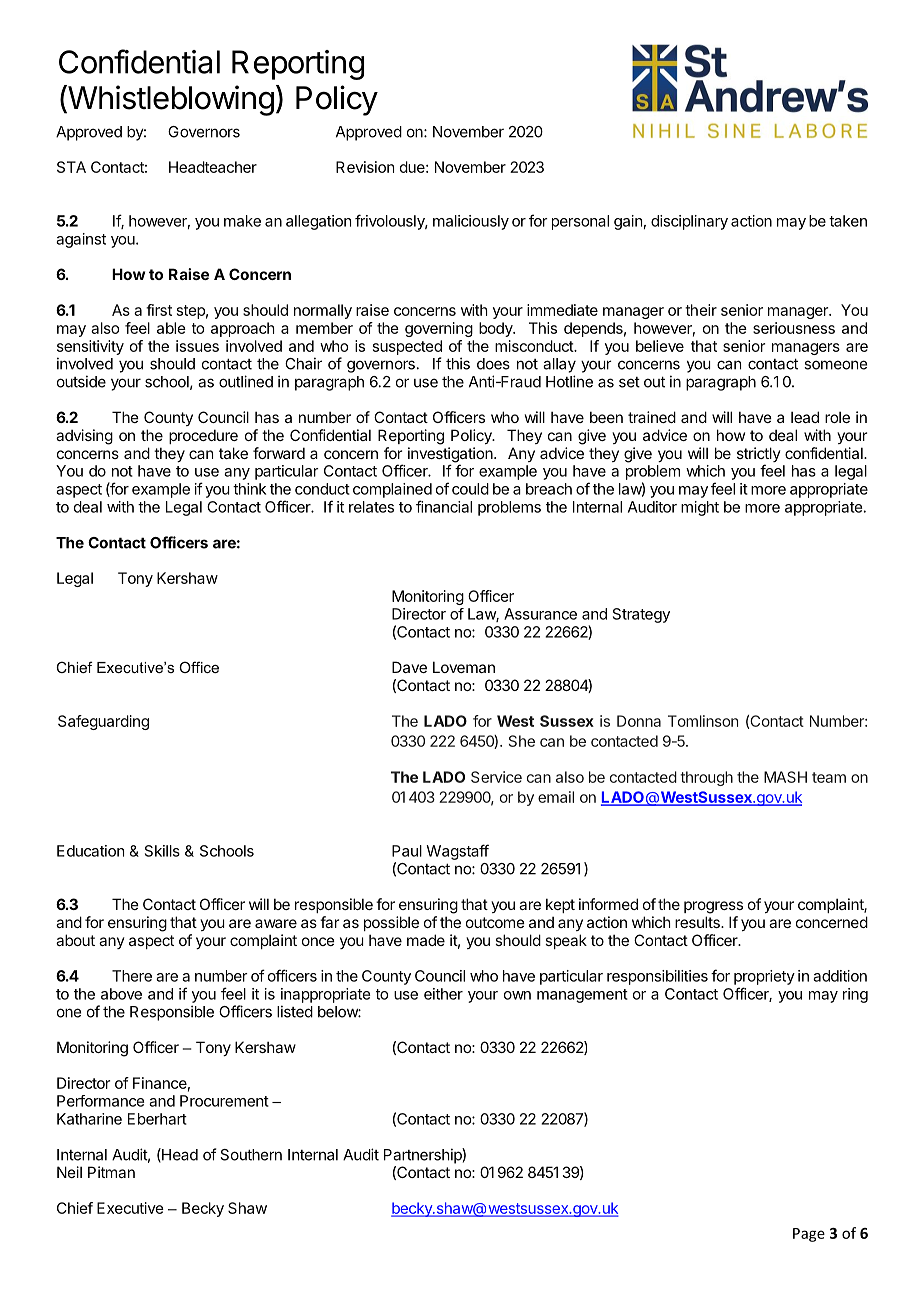  What do you see at coordinates (703, 721) in the screenshot?
I see `Tomlinson` at bounding box center [703, 721].
